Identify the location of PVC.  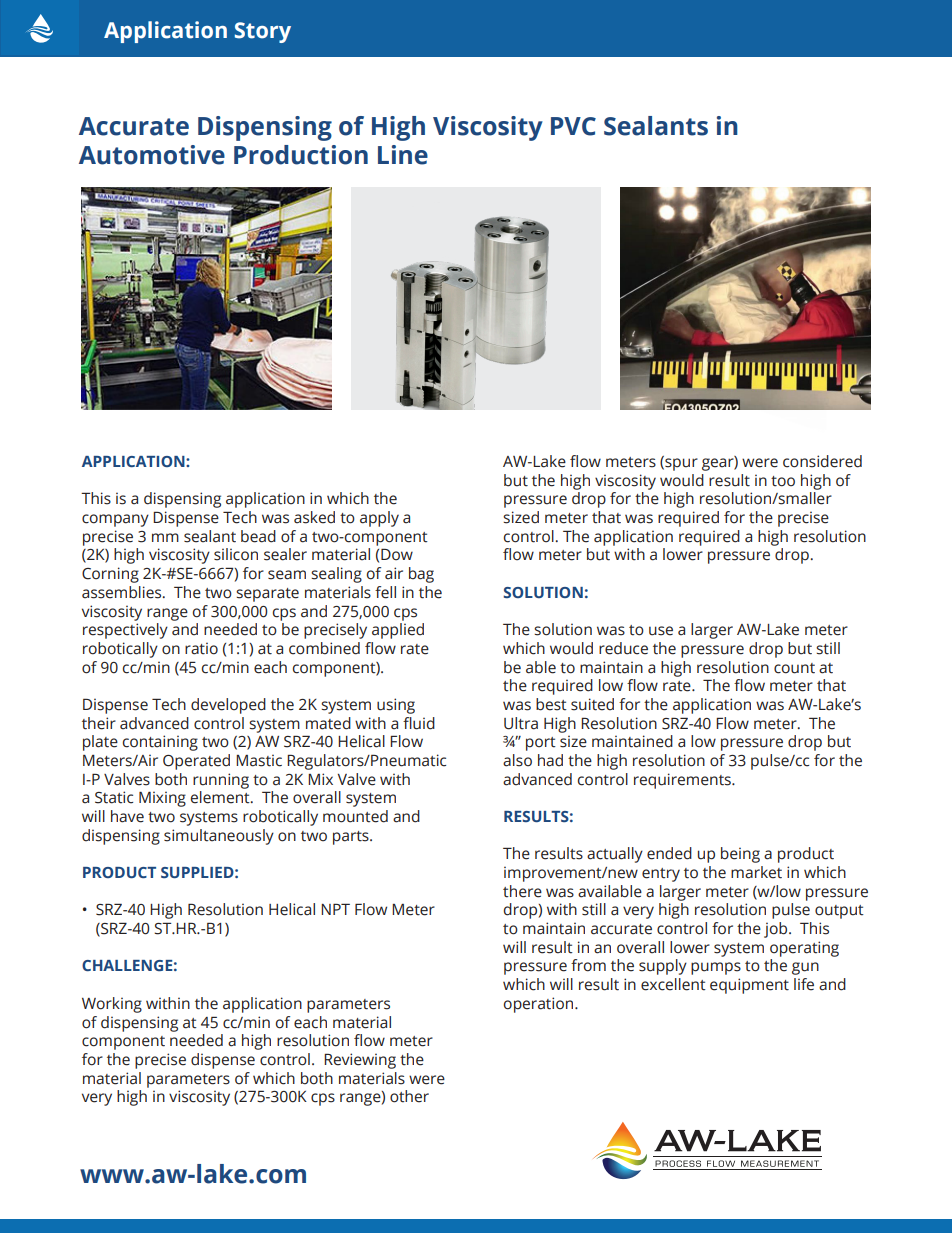
(573, 126).
